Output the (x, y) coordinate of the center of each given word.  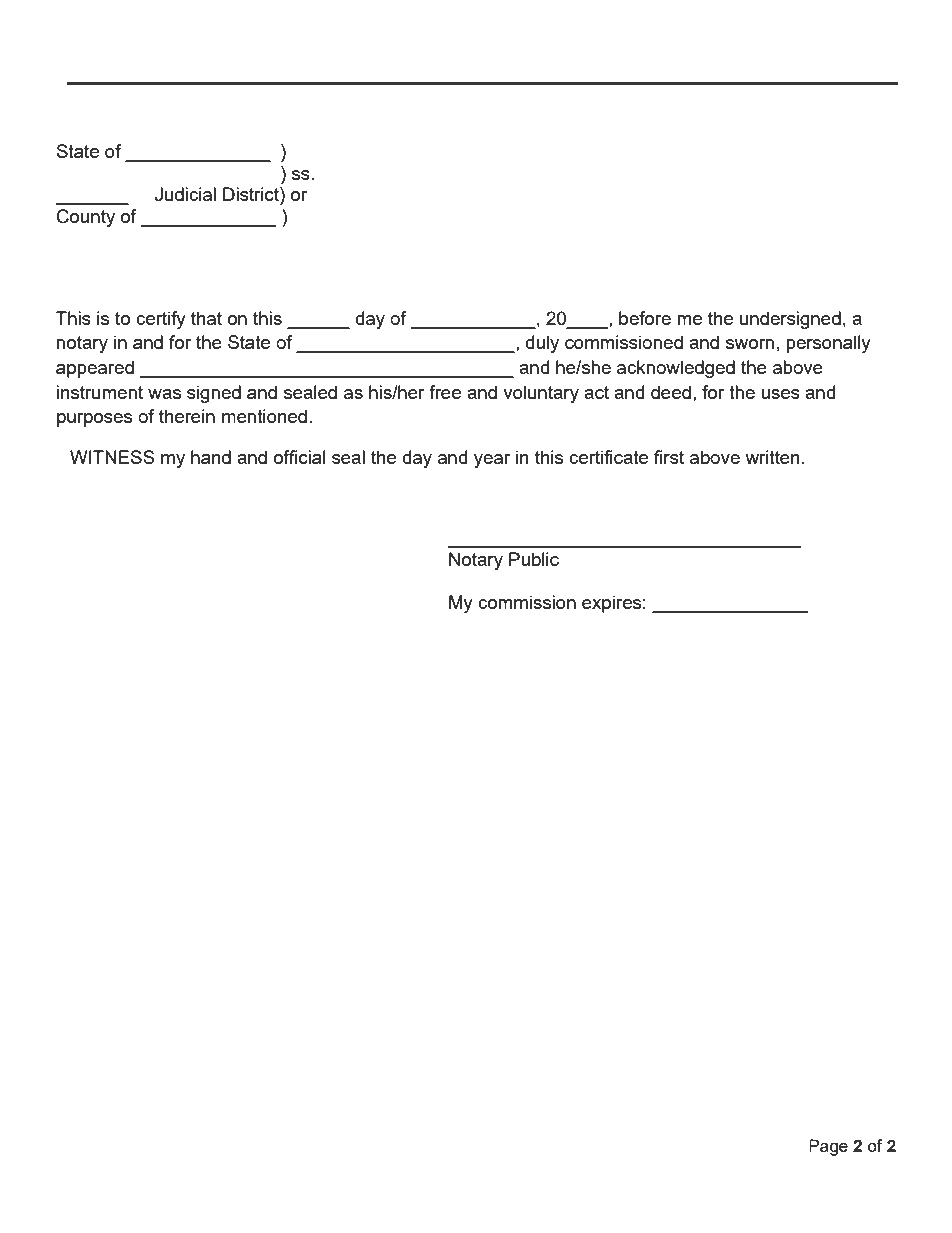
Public (534, 559)
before (645, 318)
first (669, 457)
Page (828, 1147)
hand (211, 457)
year (492, 461)
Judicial (185, 194)
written (772, 457)
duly (542, 344)
